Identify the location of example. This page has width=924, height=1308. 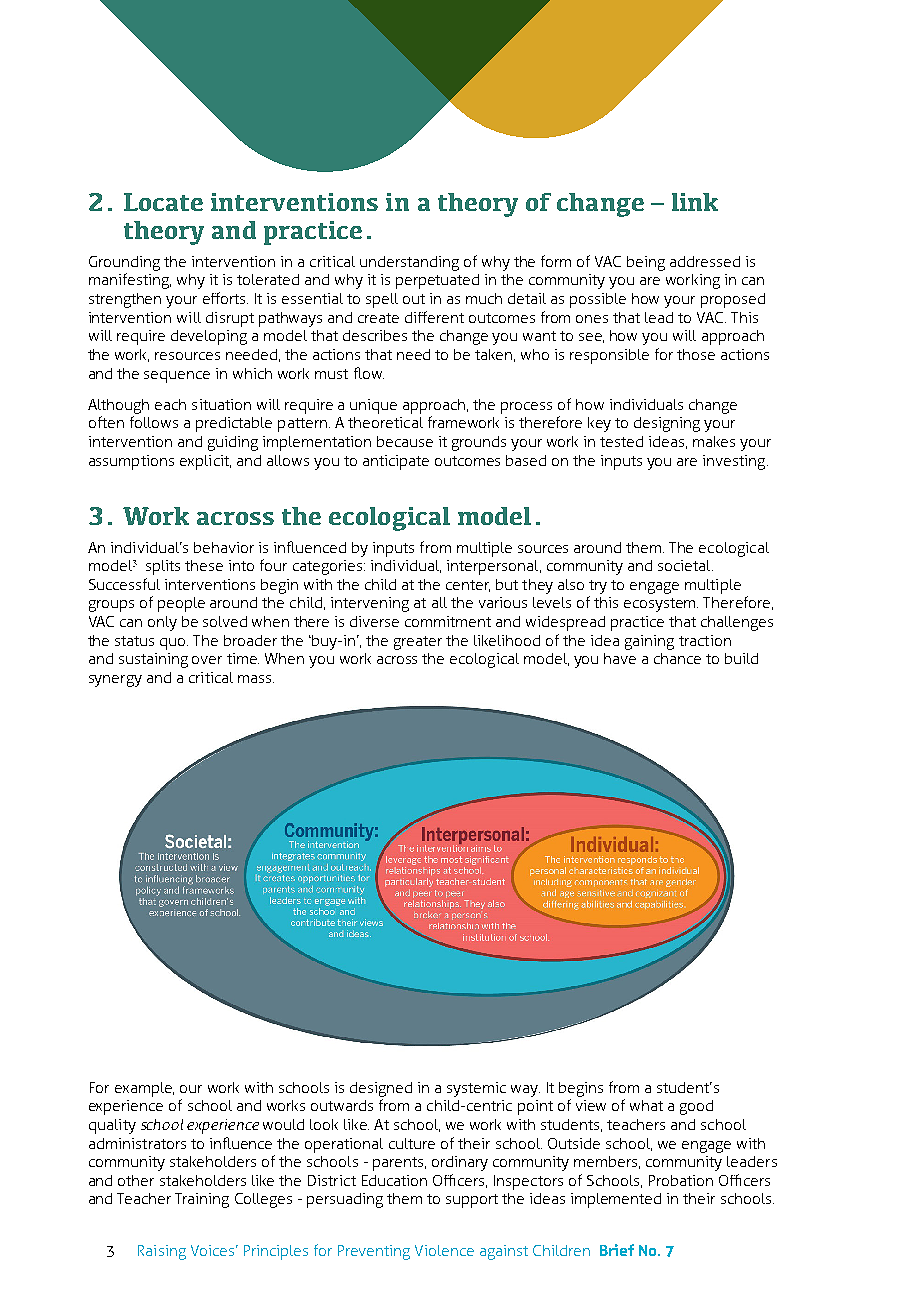
(144, 1089).
